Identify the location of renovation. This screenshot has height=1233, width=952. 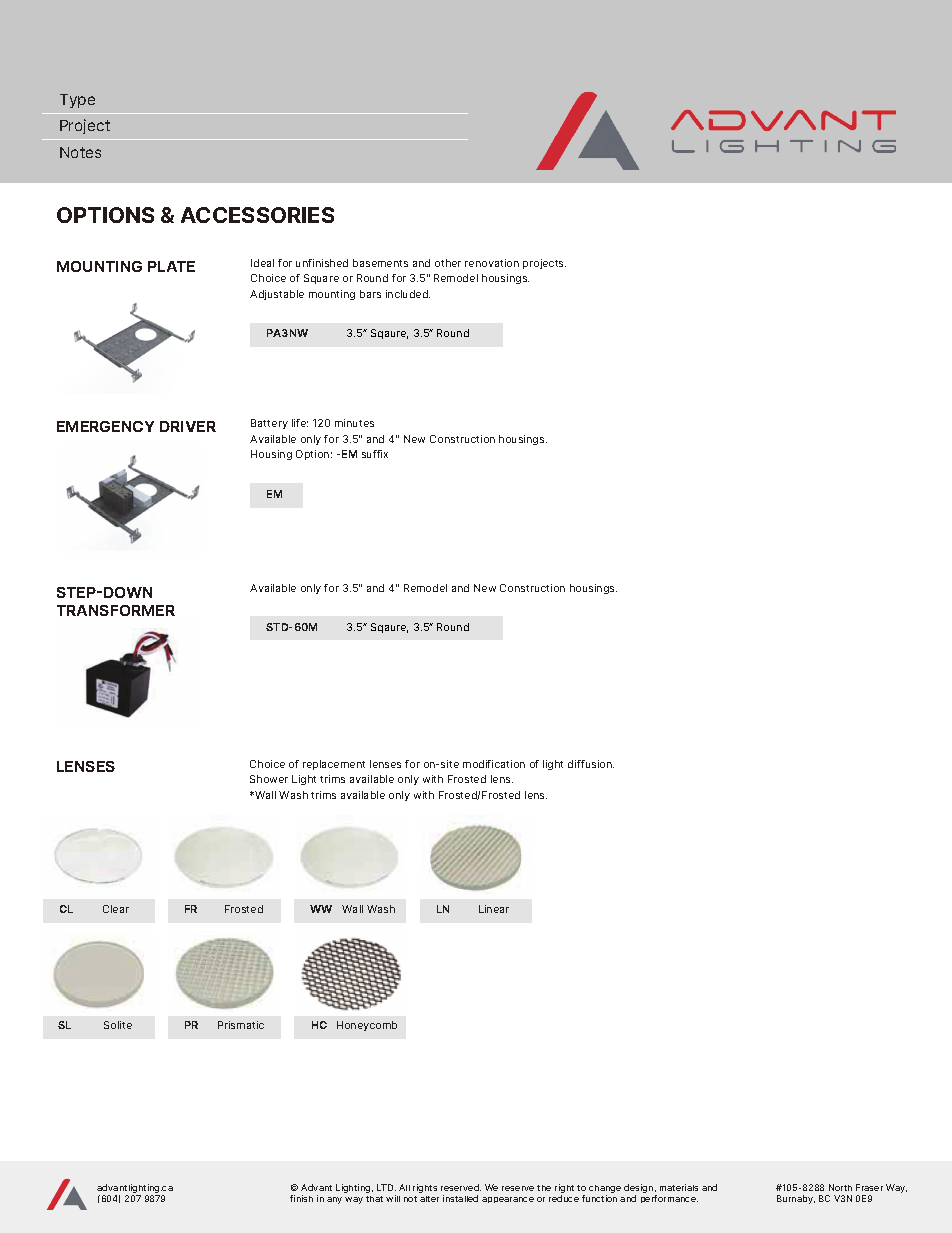
(492, 263).
